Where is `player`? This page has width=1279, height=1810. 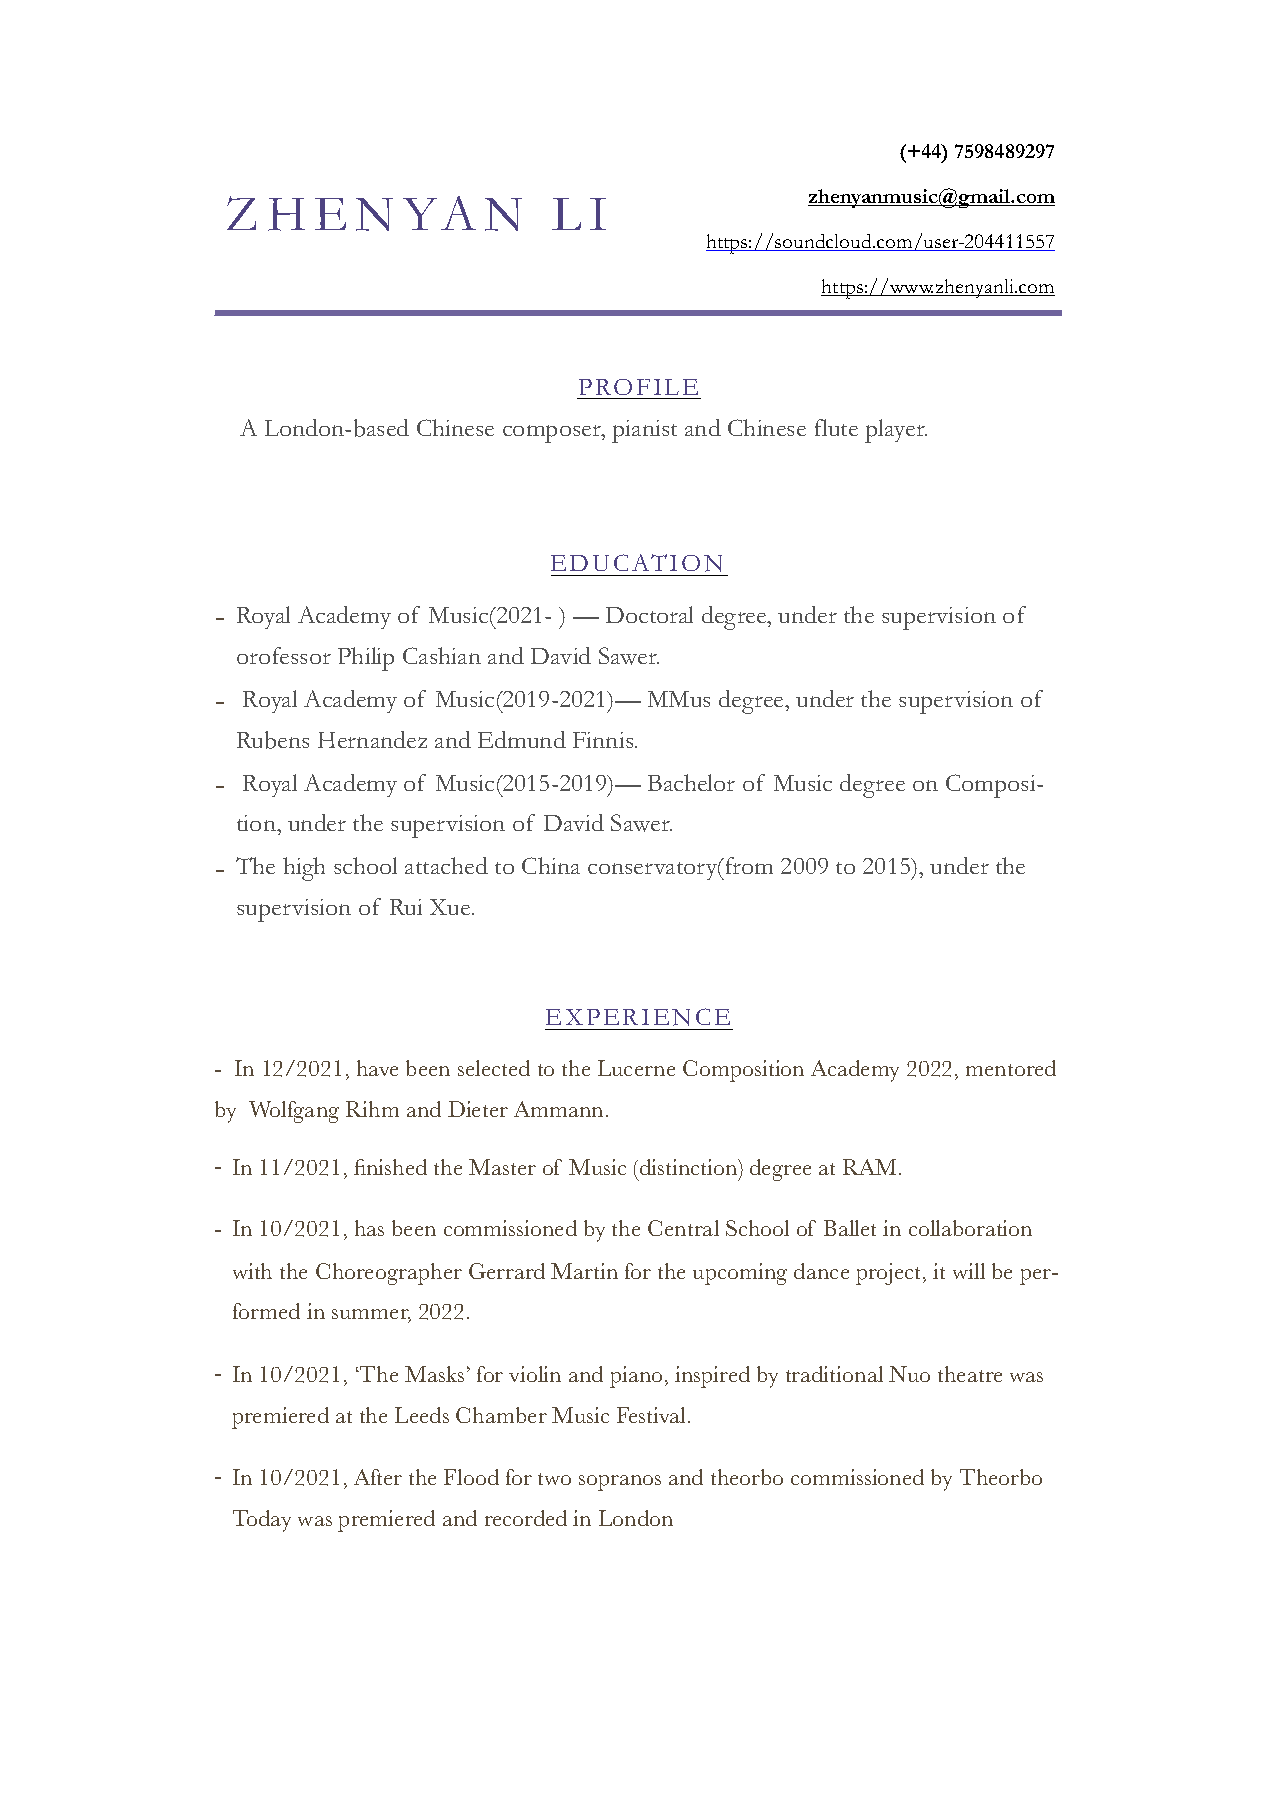 player is located at coordinates (896, 431).
